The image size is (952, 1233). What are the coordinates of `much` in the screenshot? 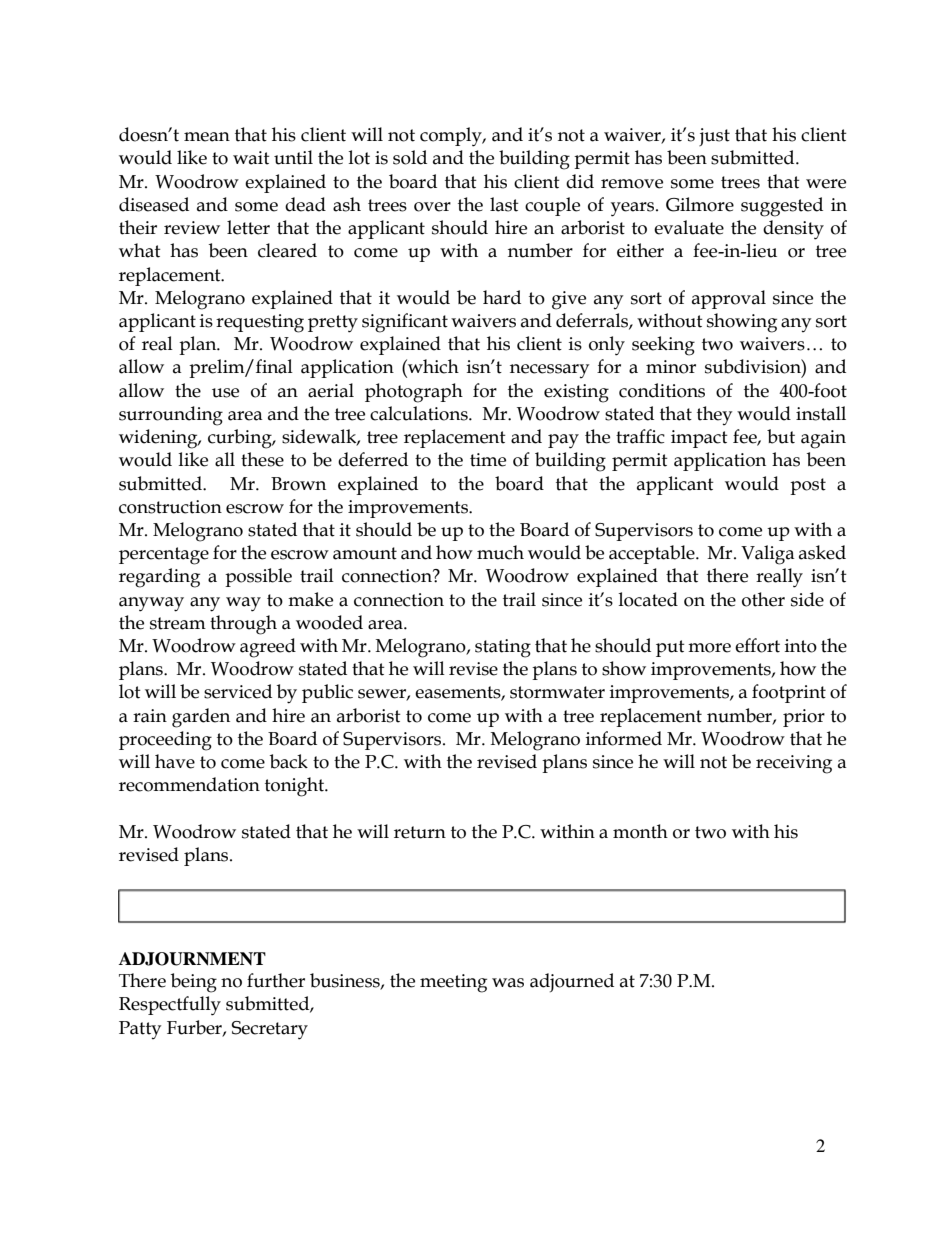 It's located at (500, 552).
